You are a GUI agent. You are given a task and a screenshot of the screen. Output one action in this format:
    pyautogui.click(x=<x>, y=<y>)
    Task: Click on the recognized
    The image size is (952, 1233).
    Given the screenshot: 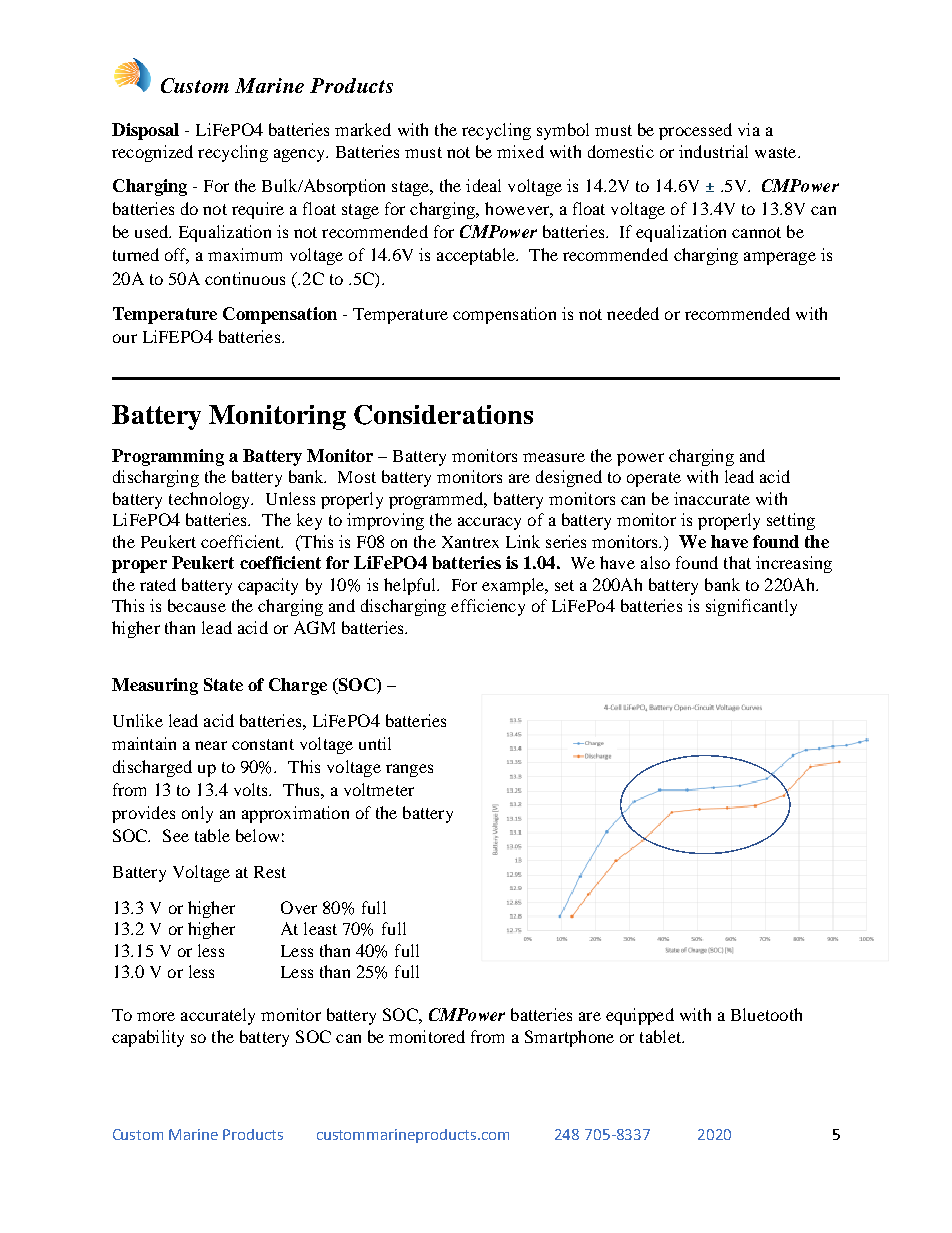 What is the action you would take?
    pyautogui.click(x=152, y=153)
